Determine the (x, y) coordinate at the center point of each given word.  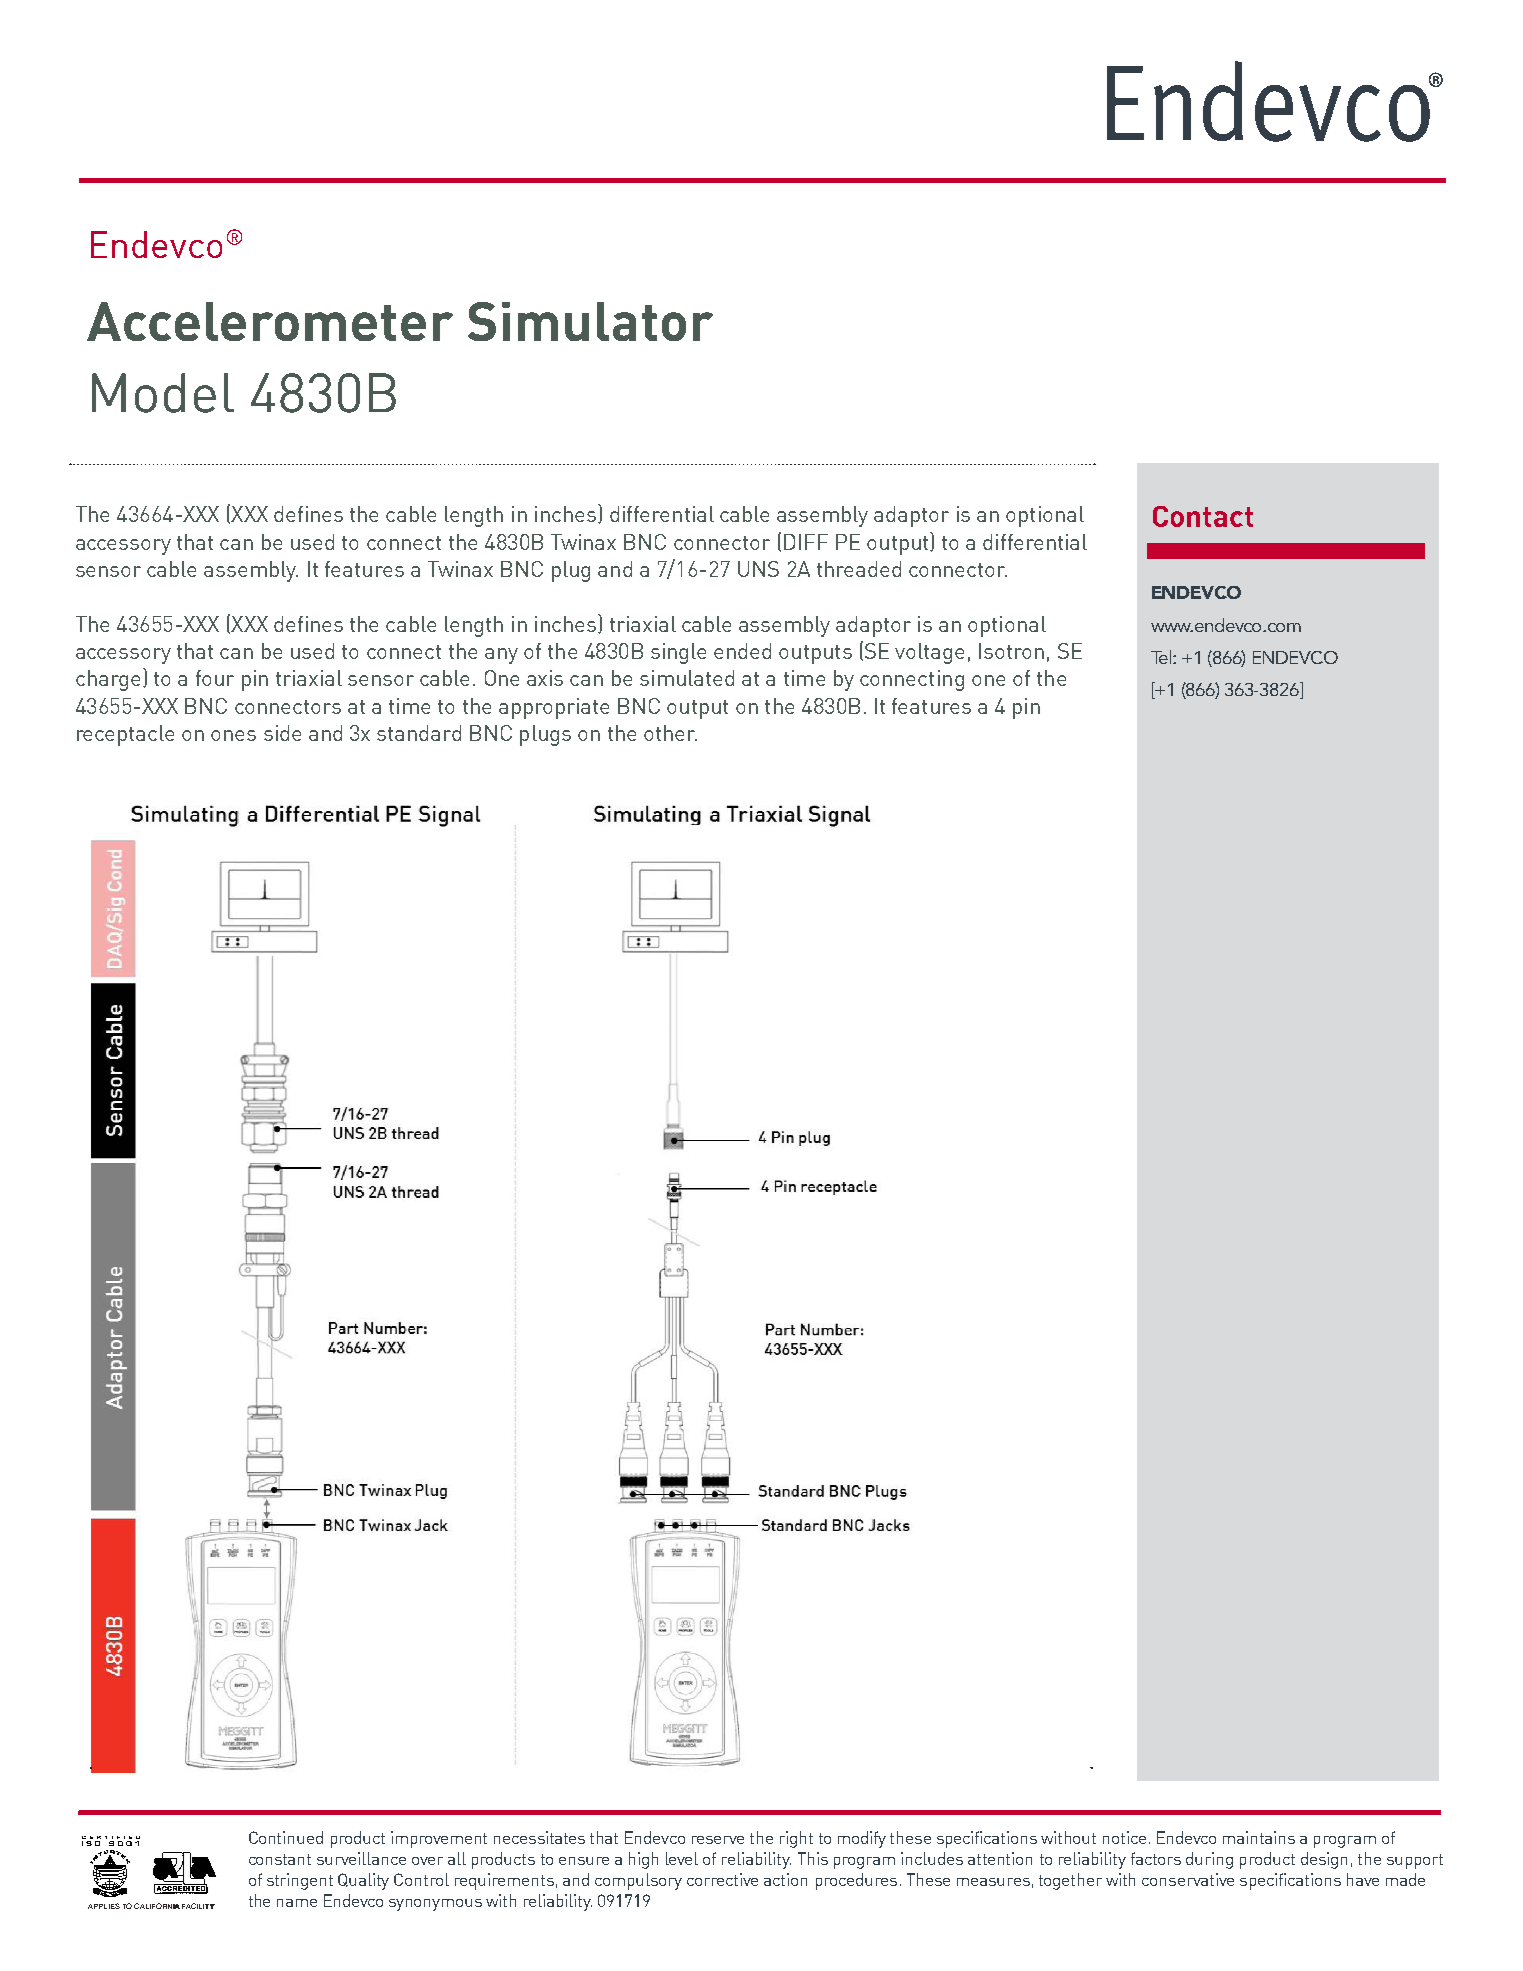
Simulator (590, 321)
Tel (1162, 657)
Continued (286, 1837)
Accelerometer (270, 321)
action (785, 1879)
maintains (1259, 1837)
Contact (1203, 516)
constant (280, 1859)
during (1209, 1860)
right (796, 1839)
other (670, 733)
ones (233, 735)
